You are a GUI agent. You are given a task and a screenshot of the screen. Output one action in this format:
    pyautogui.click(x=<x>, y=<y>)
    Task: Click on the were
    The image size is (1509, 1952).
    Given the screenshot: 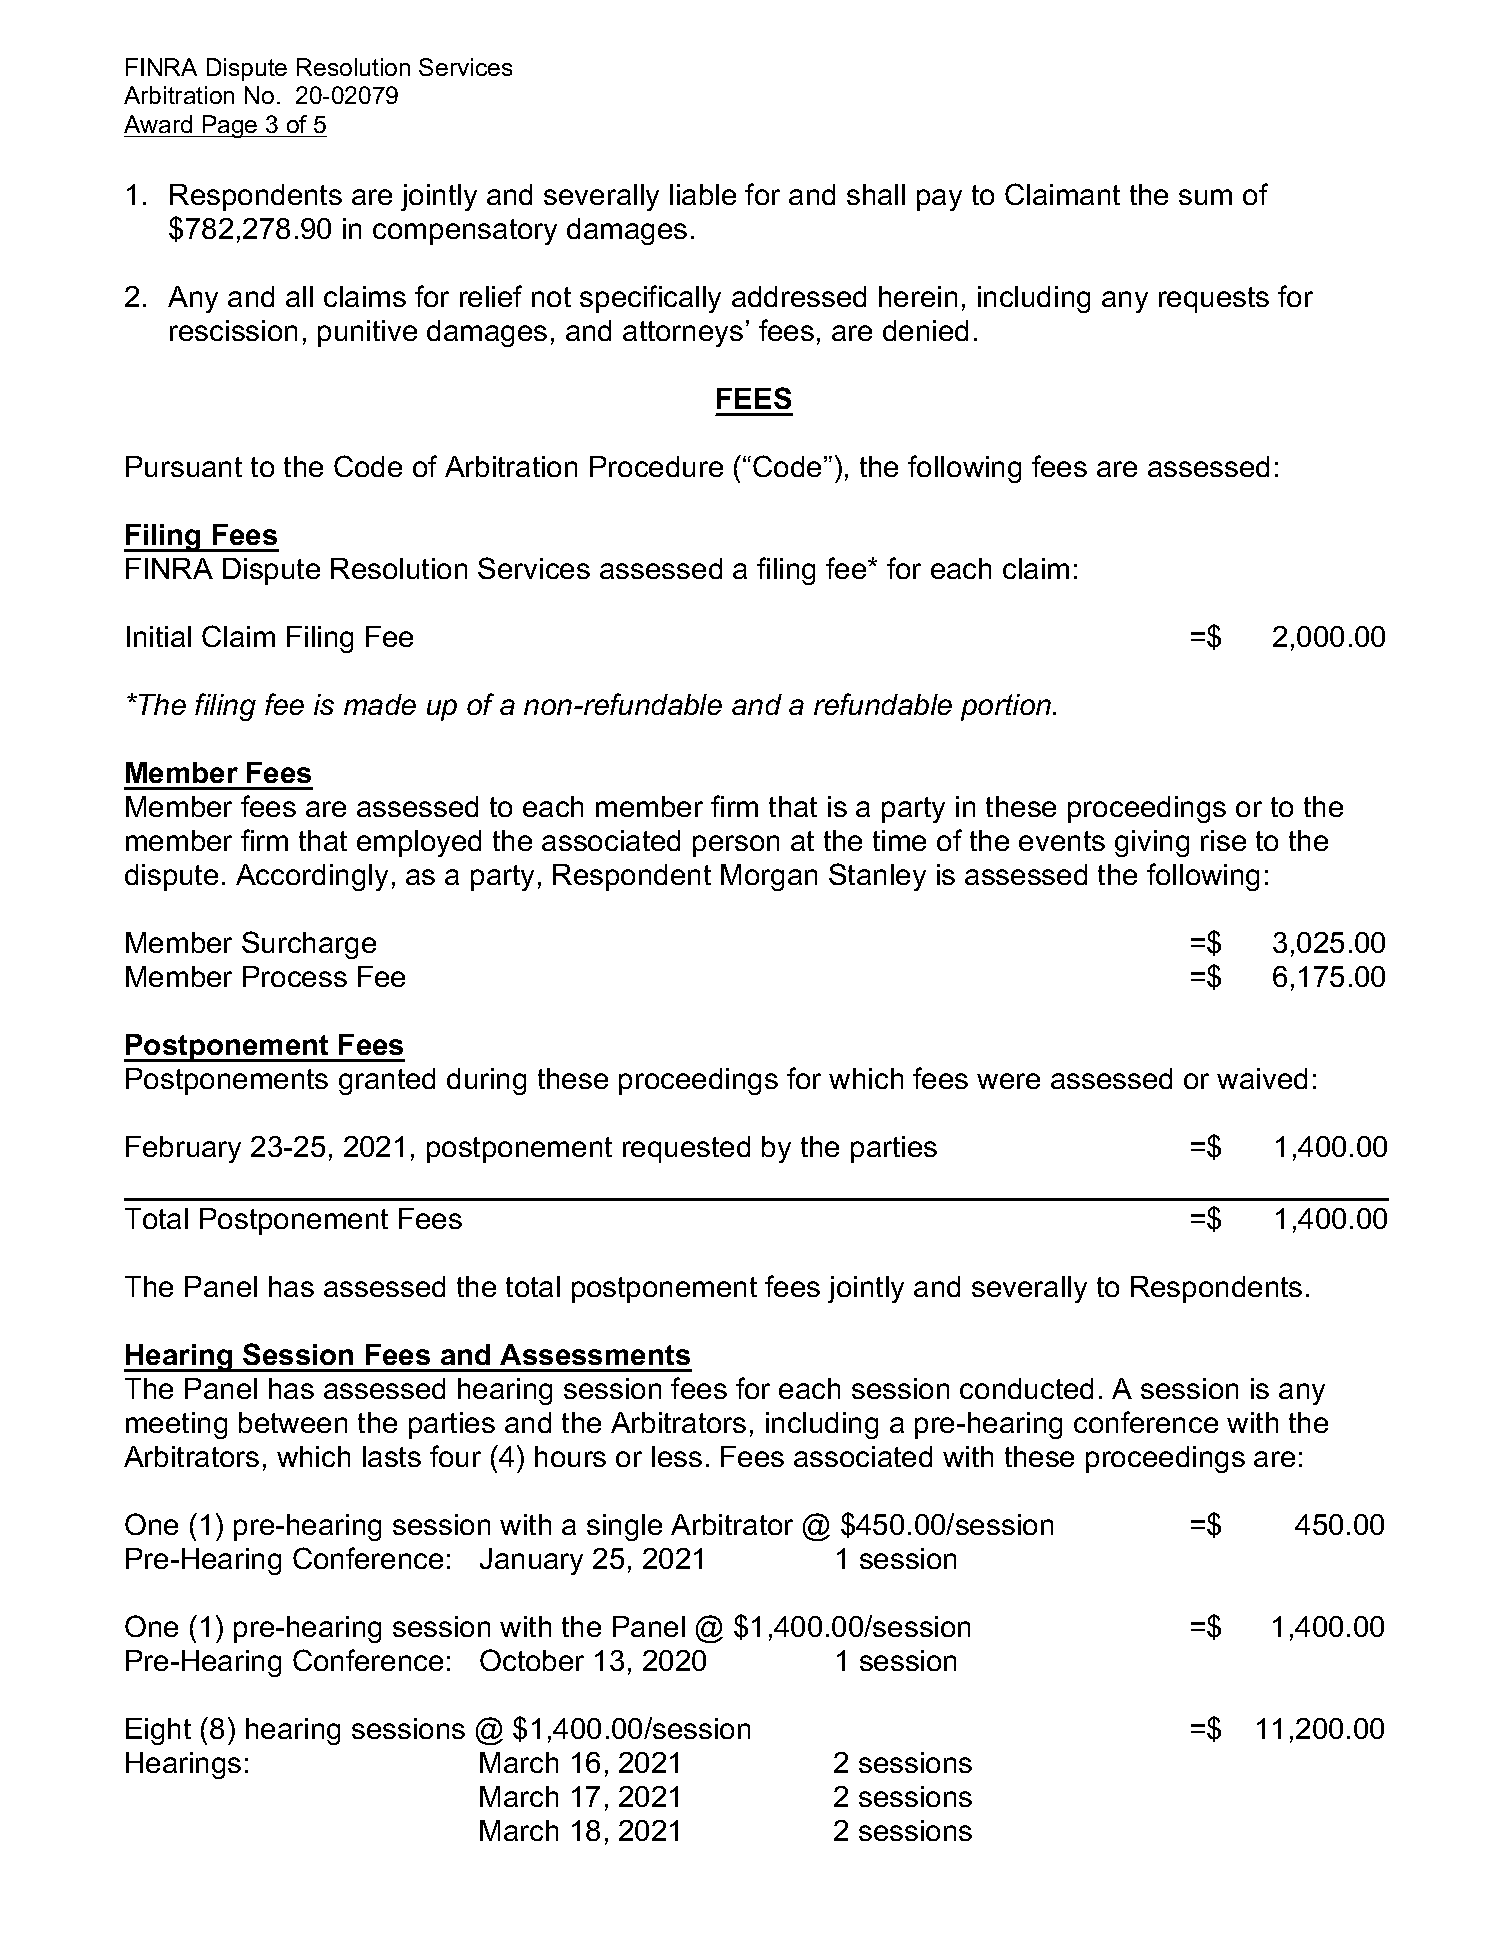 What is the action you would take?
    pyautogui.click(x=1008, y=1081)
